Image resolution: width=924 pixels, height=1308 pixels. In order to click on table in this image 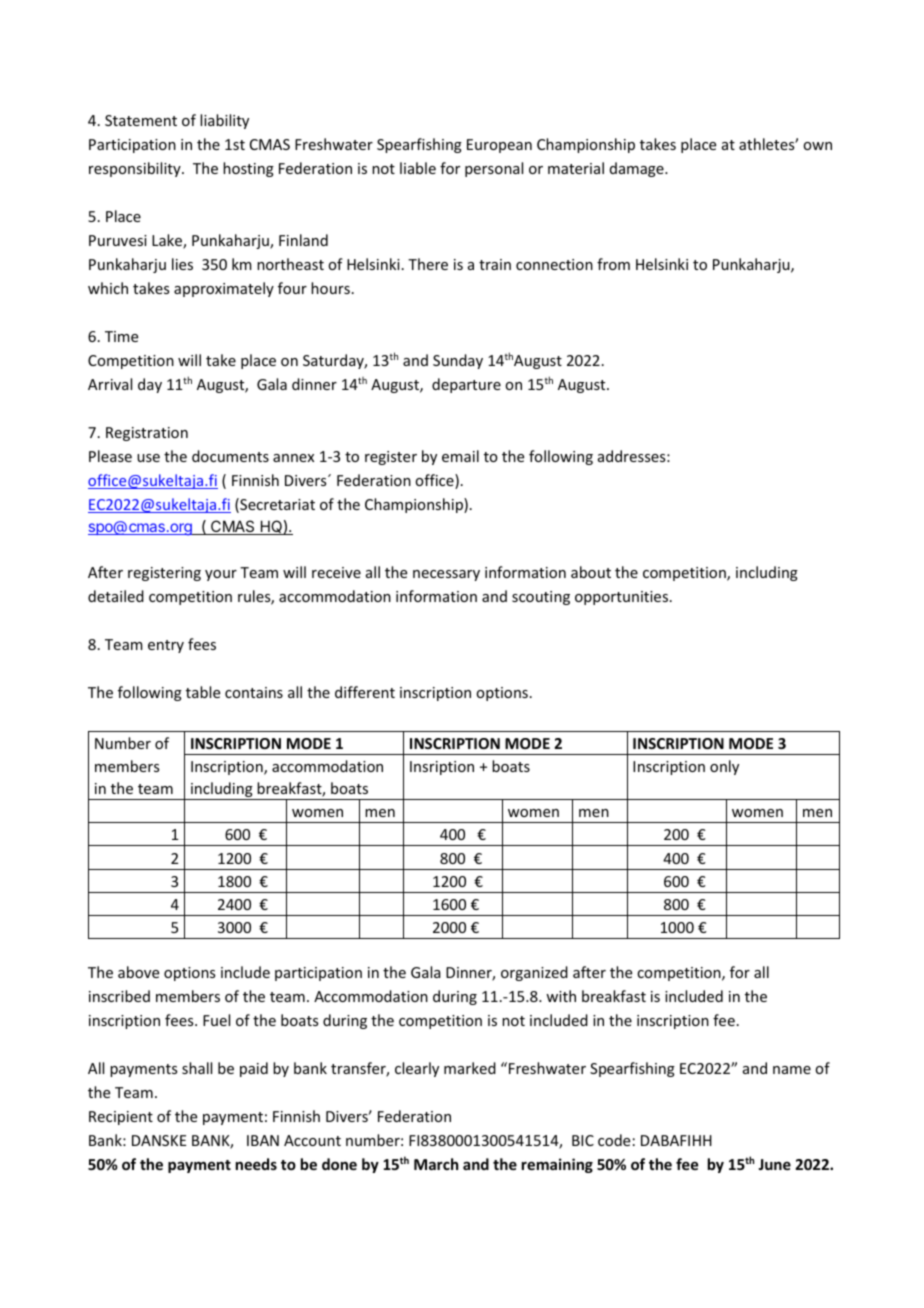, I will do `click(203, 692)`.
